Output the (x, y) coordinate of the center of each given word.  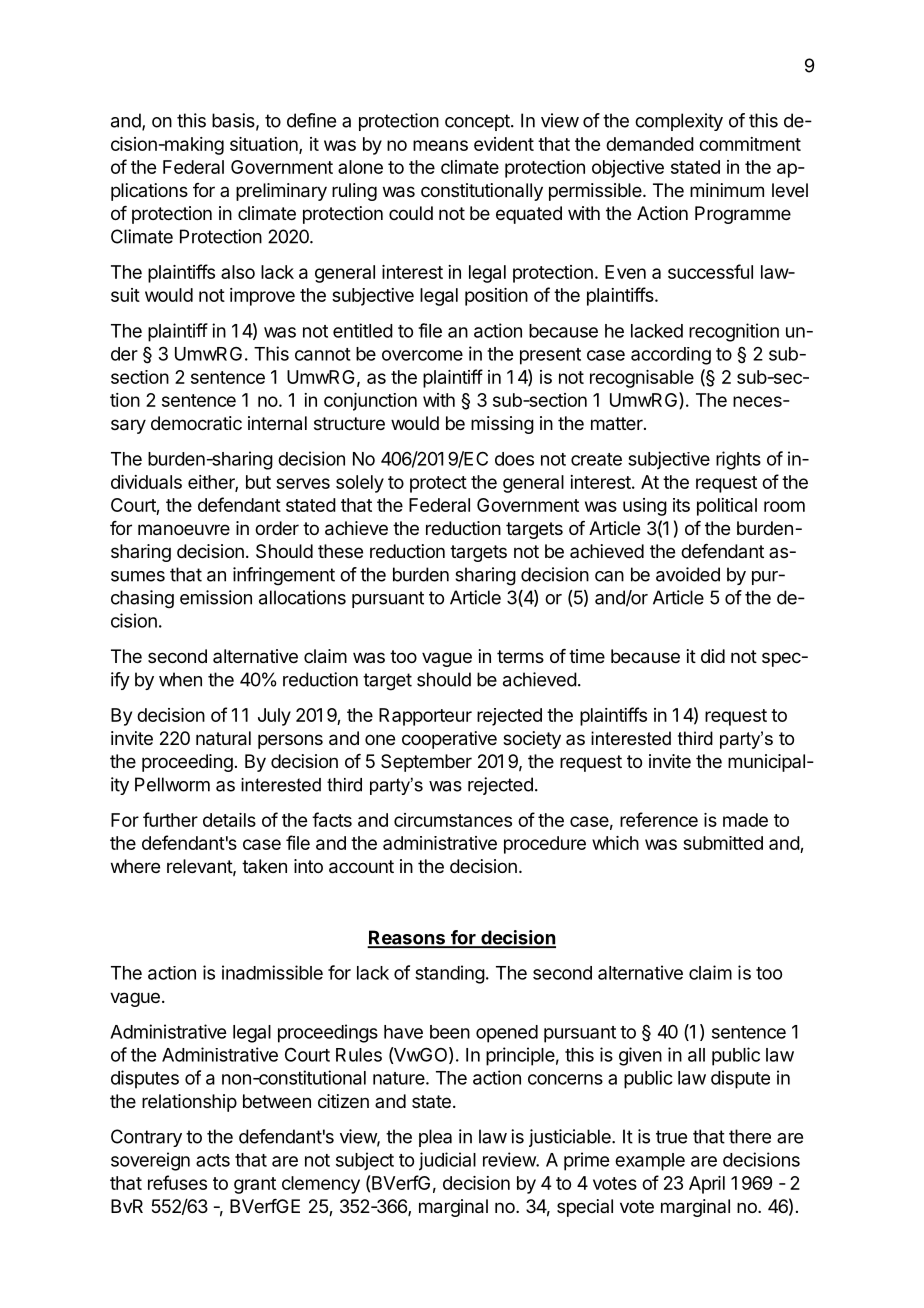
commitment (750, 144)
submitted (723, 843)
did (713, 656)
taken (264, 866)
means (440, 145)
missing (502, 425)
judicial (447, 1161)
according (671, 356)
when (180, 679)
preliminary (281, 192)
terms (520, 656)
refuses (177, 1182)
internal (277, 423)
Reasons (407, 938)
